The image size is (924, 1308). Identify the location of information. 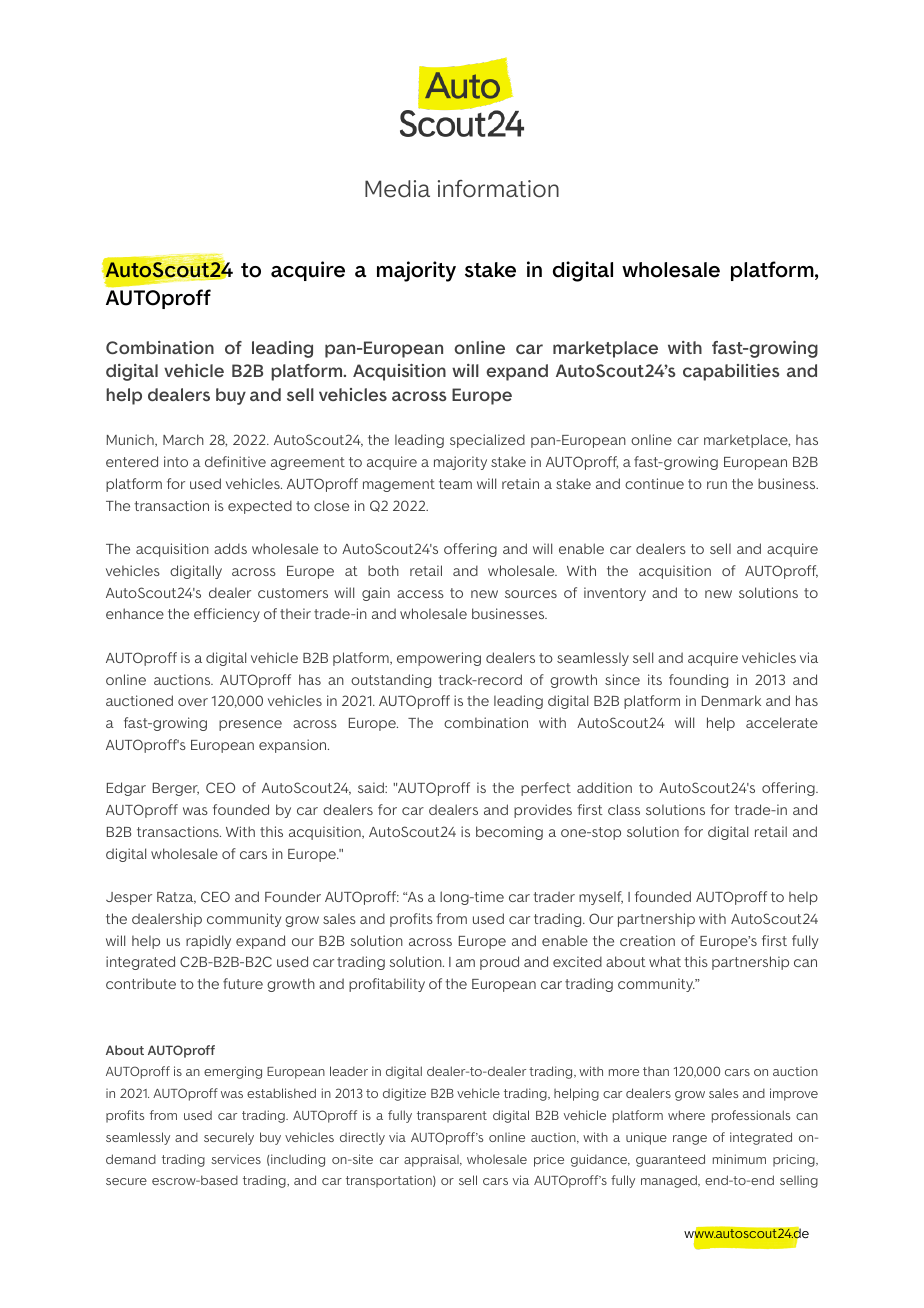
(498, 189).
